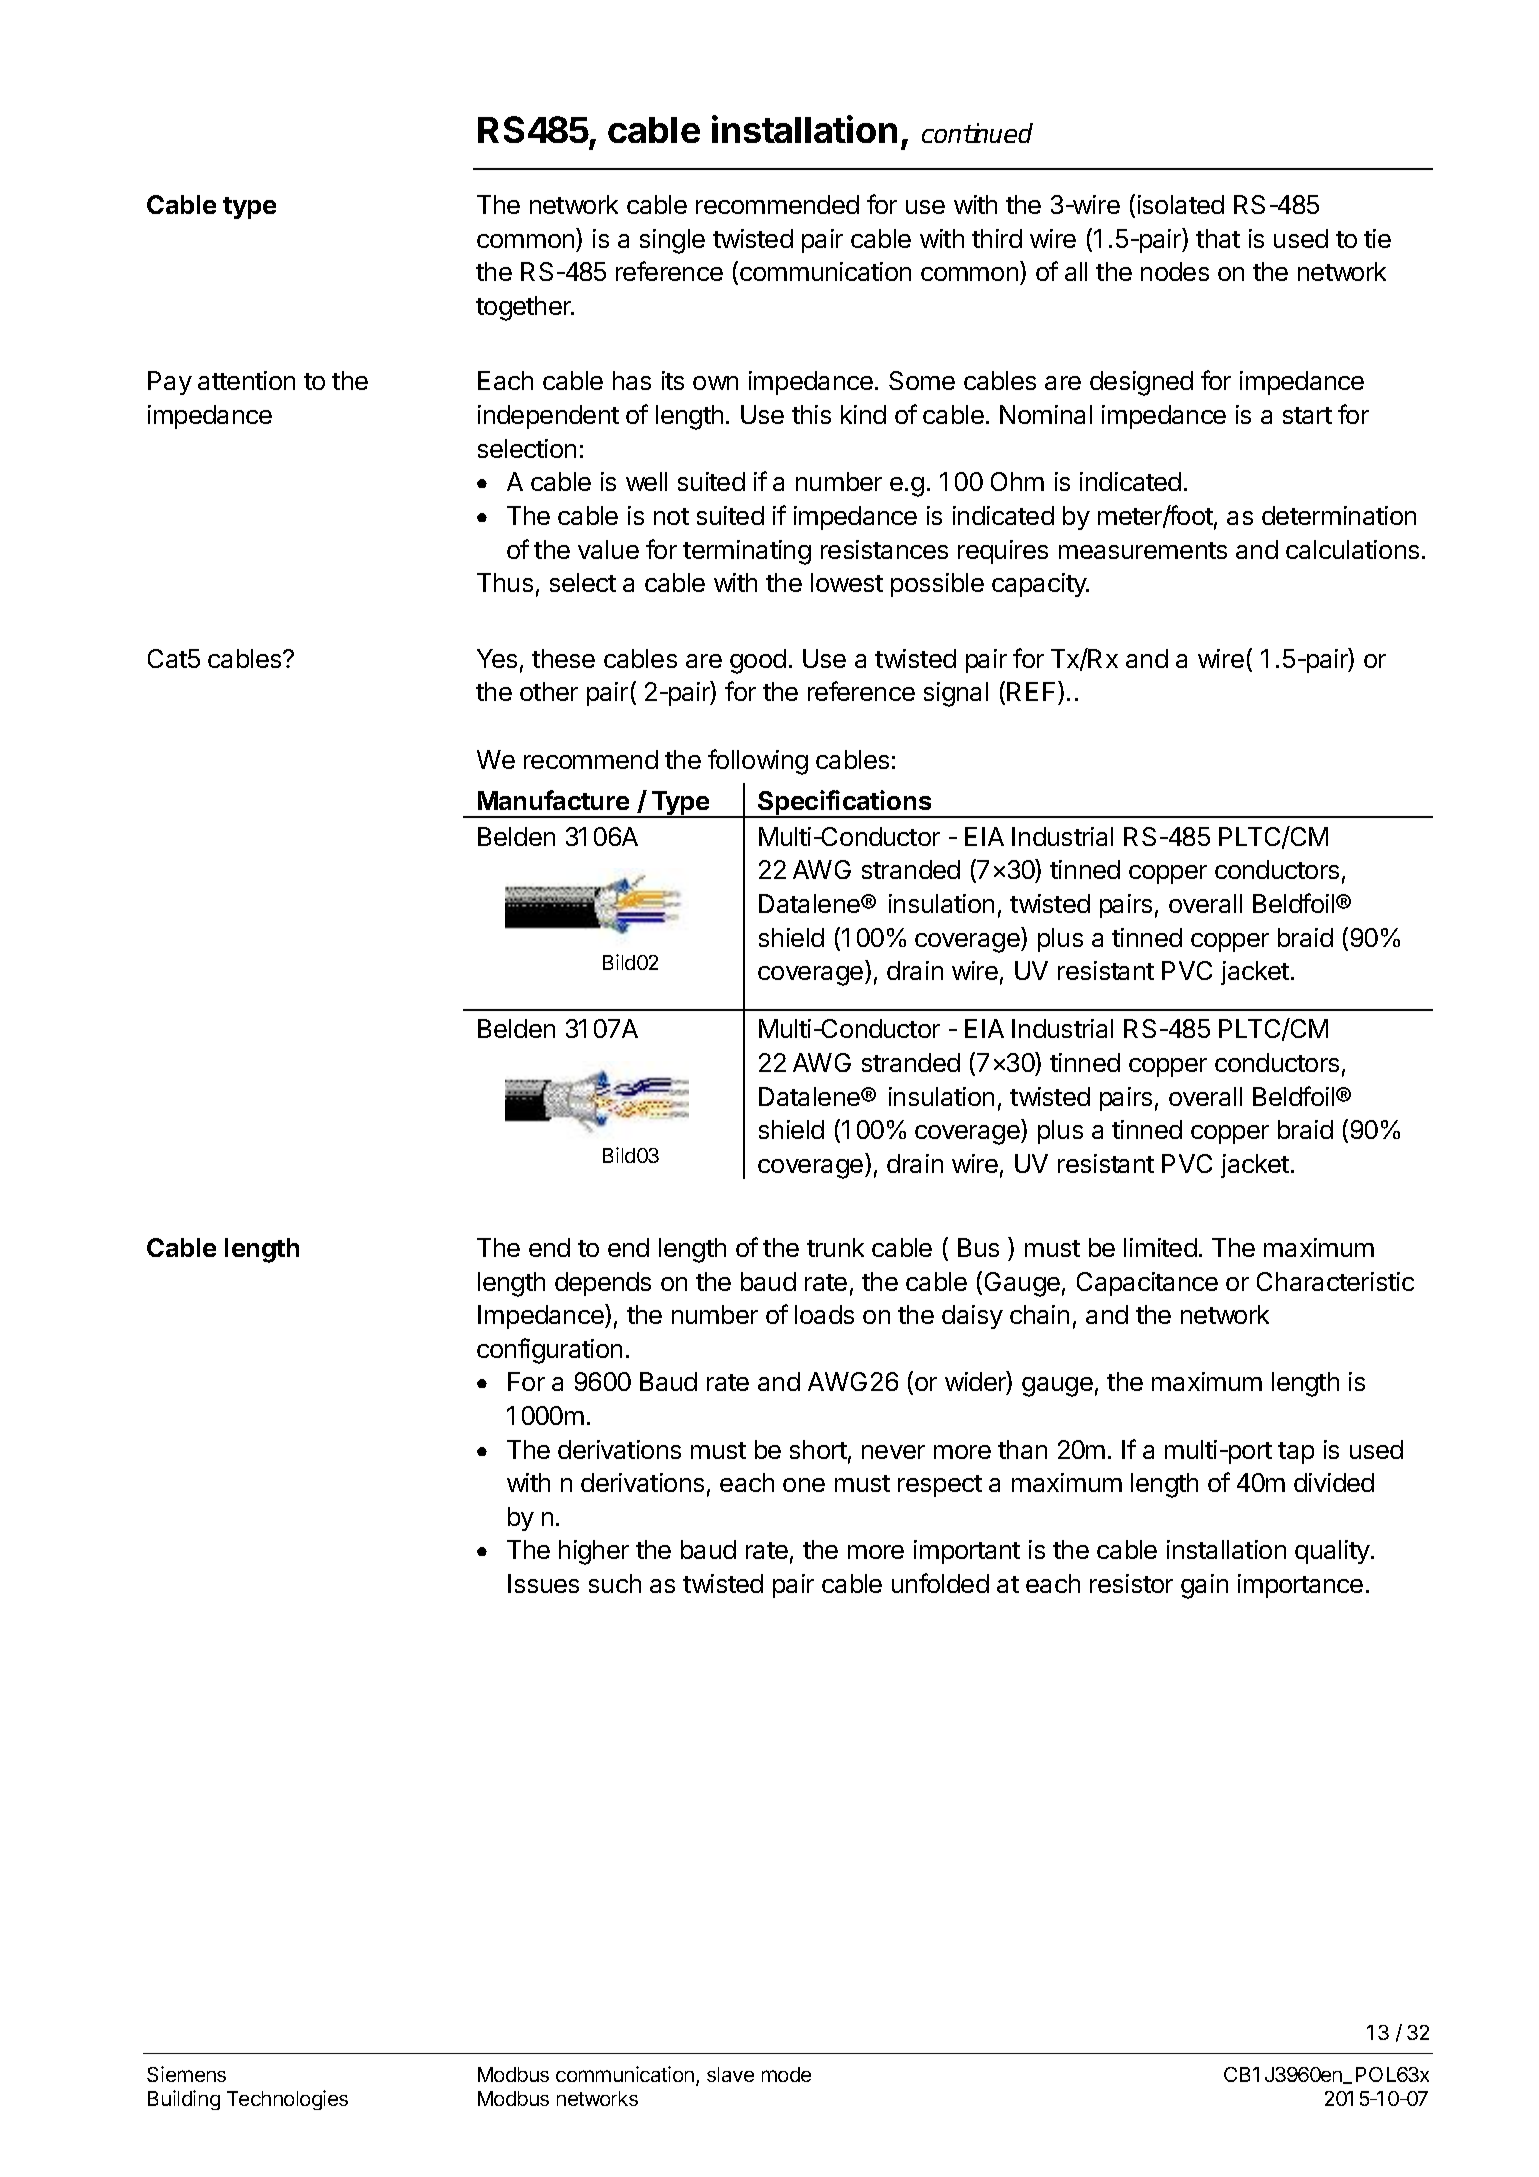  Describe the element at coordinates (287, 2100) in the page. I see `Technologies` at that location.
